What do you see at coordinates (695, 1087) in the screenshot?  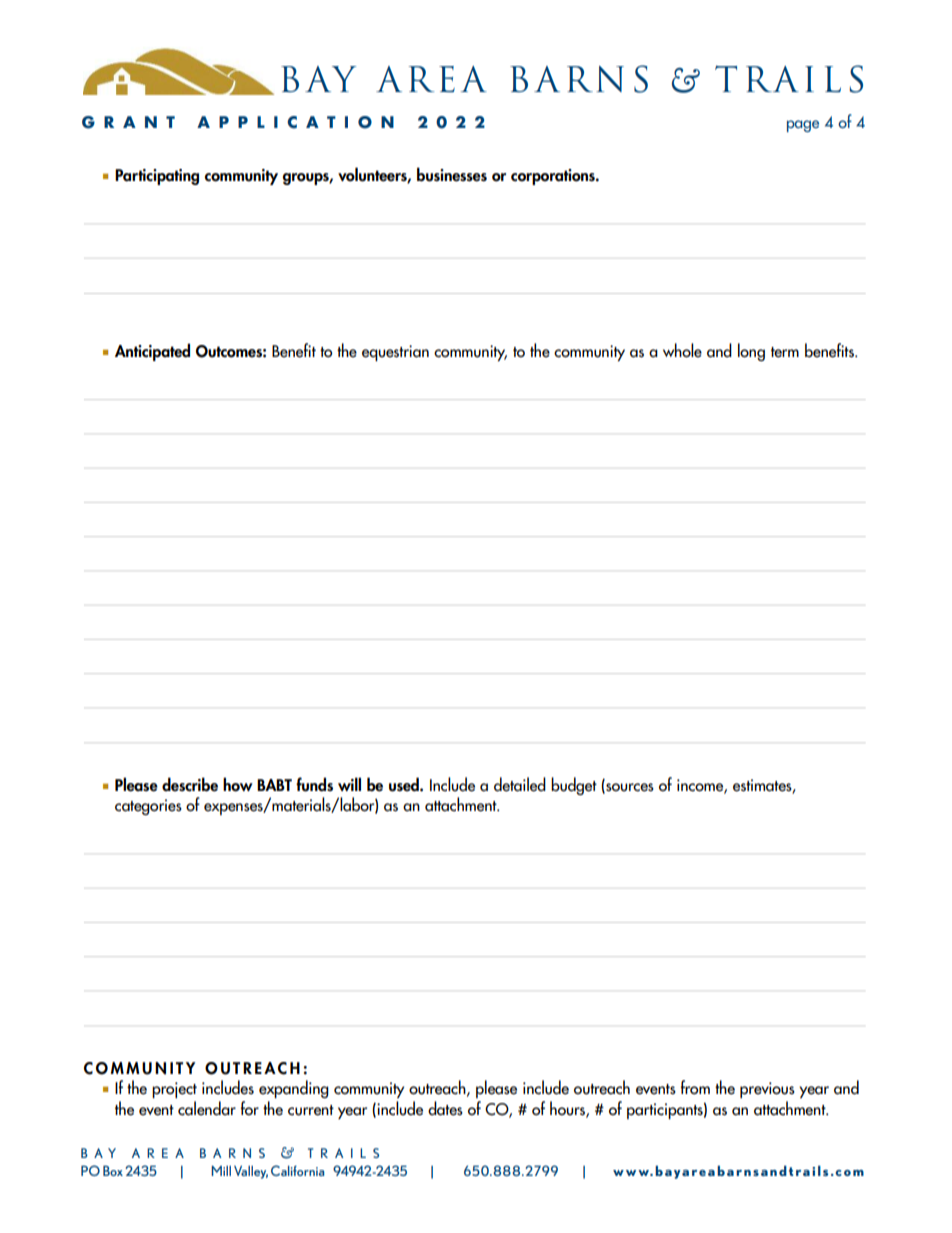 I see `from` at bounding box center [695, 1087].
